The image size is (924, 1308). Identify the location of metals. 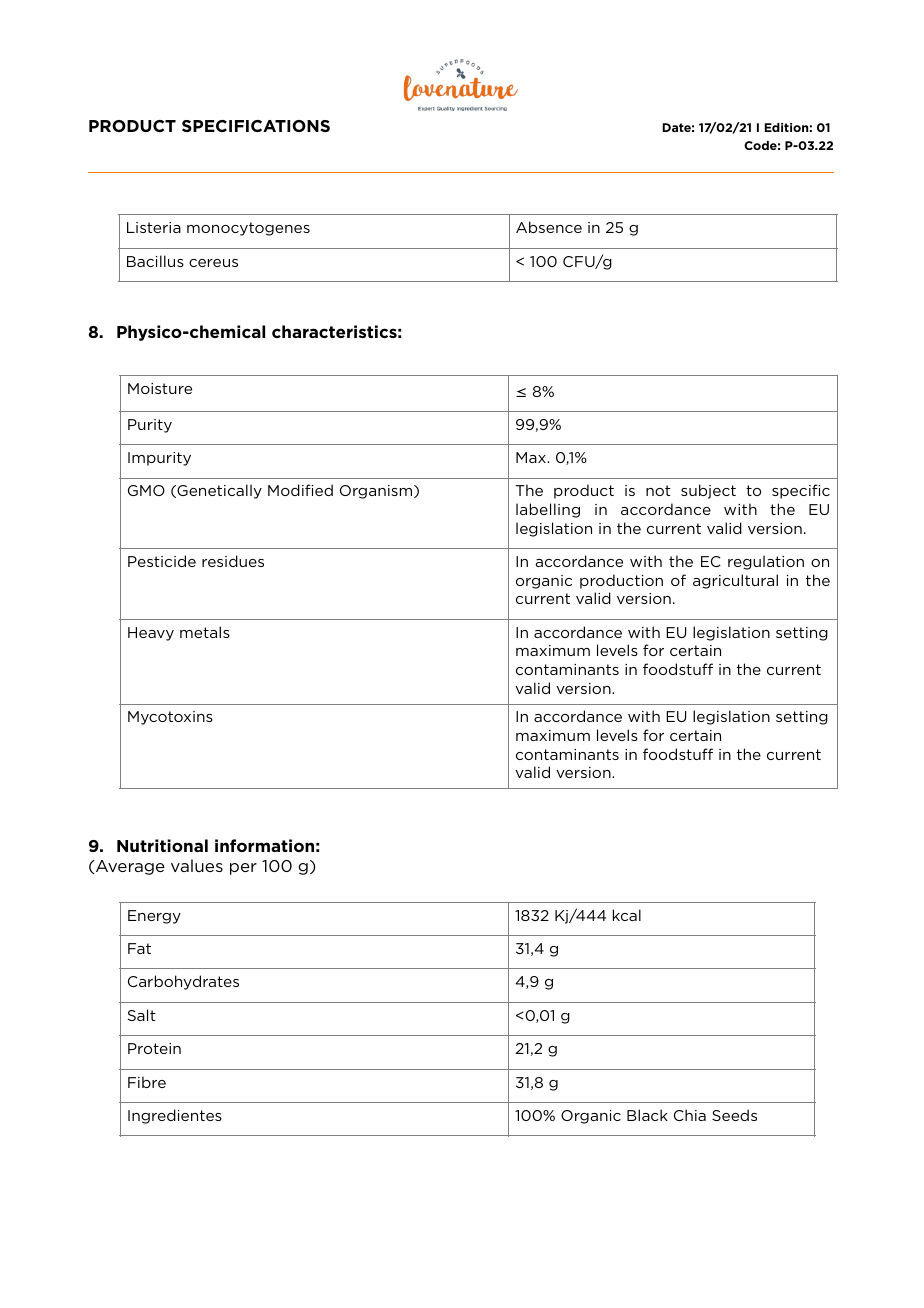
(205, 632).
